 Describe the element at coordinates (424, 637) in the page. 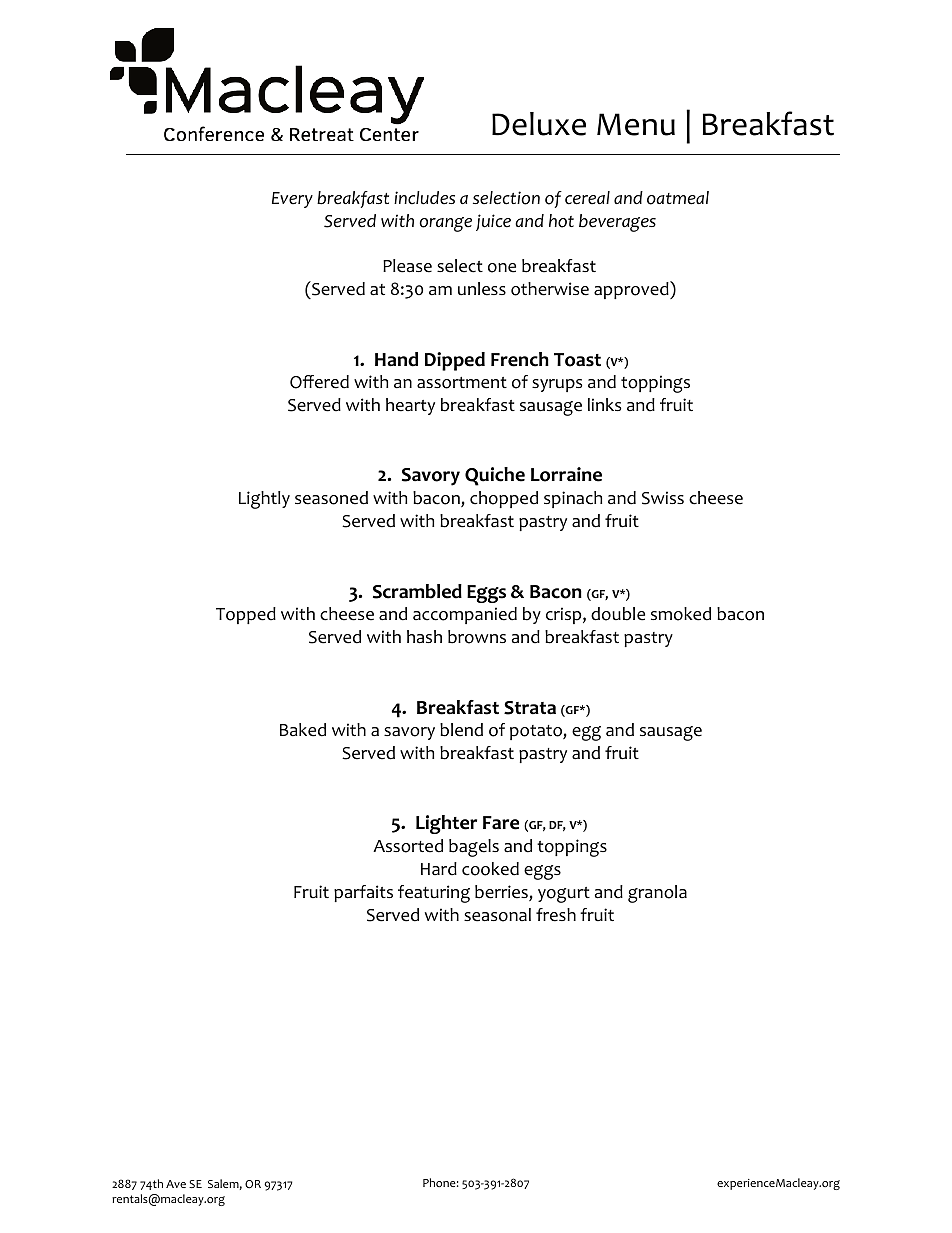

I see `hash` at that location.
